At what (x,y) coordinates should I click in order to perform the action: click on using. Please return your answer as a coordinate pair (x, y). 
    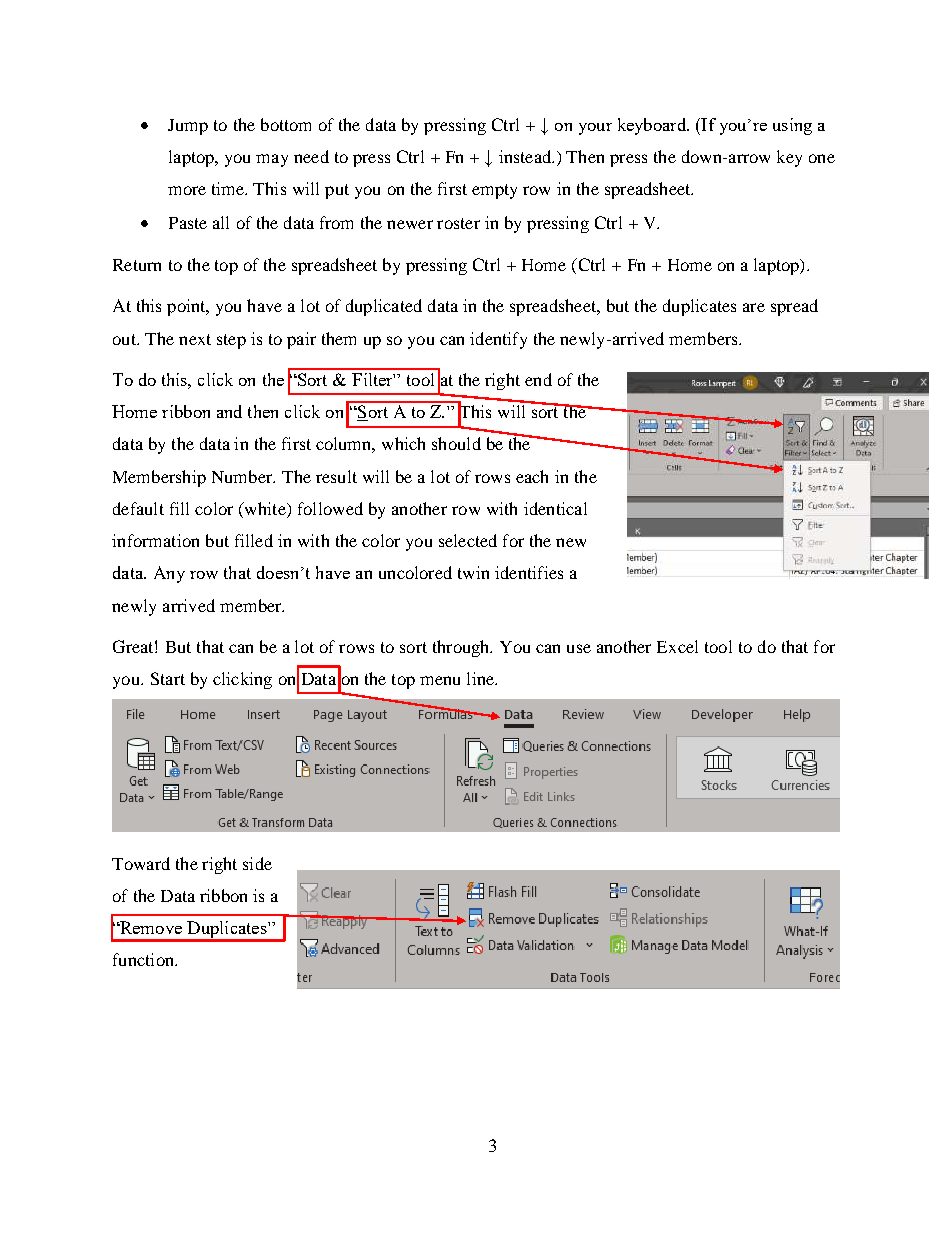
    Looking at the image, I should click on (792, 126).
